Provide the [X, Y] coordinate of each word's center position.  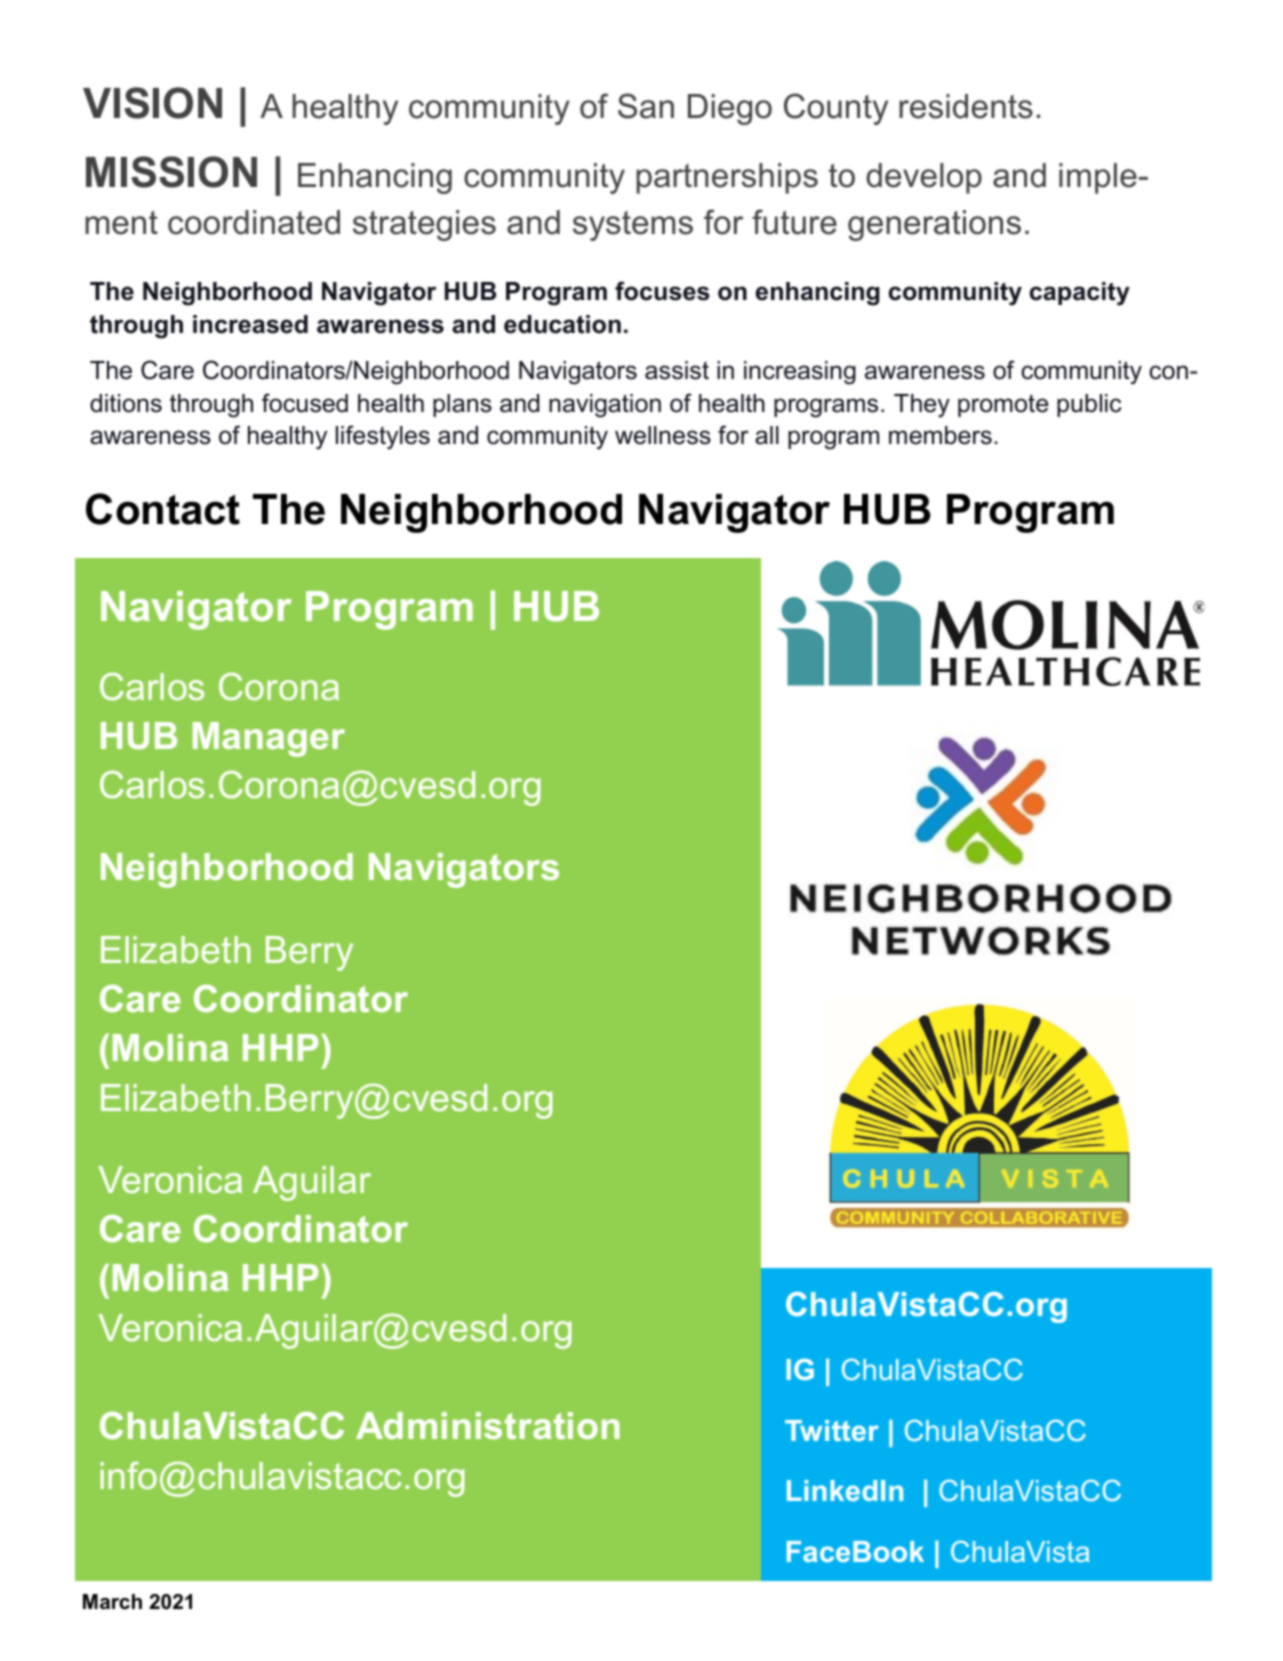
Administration [488, 1425]
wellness [663, 435]
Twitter [832, 1430]
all [767, 435]
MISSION [171, 172]
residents [966, 106]
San [646, 106]
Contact [163, 509]
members [940, 435]
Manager [269, 739]
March [112, 1602]
